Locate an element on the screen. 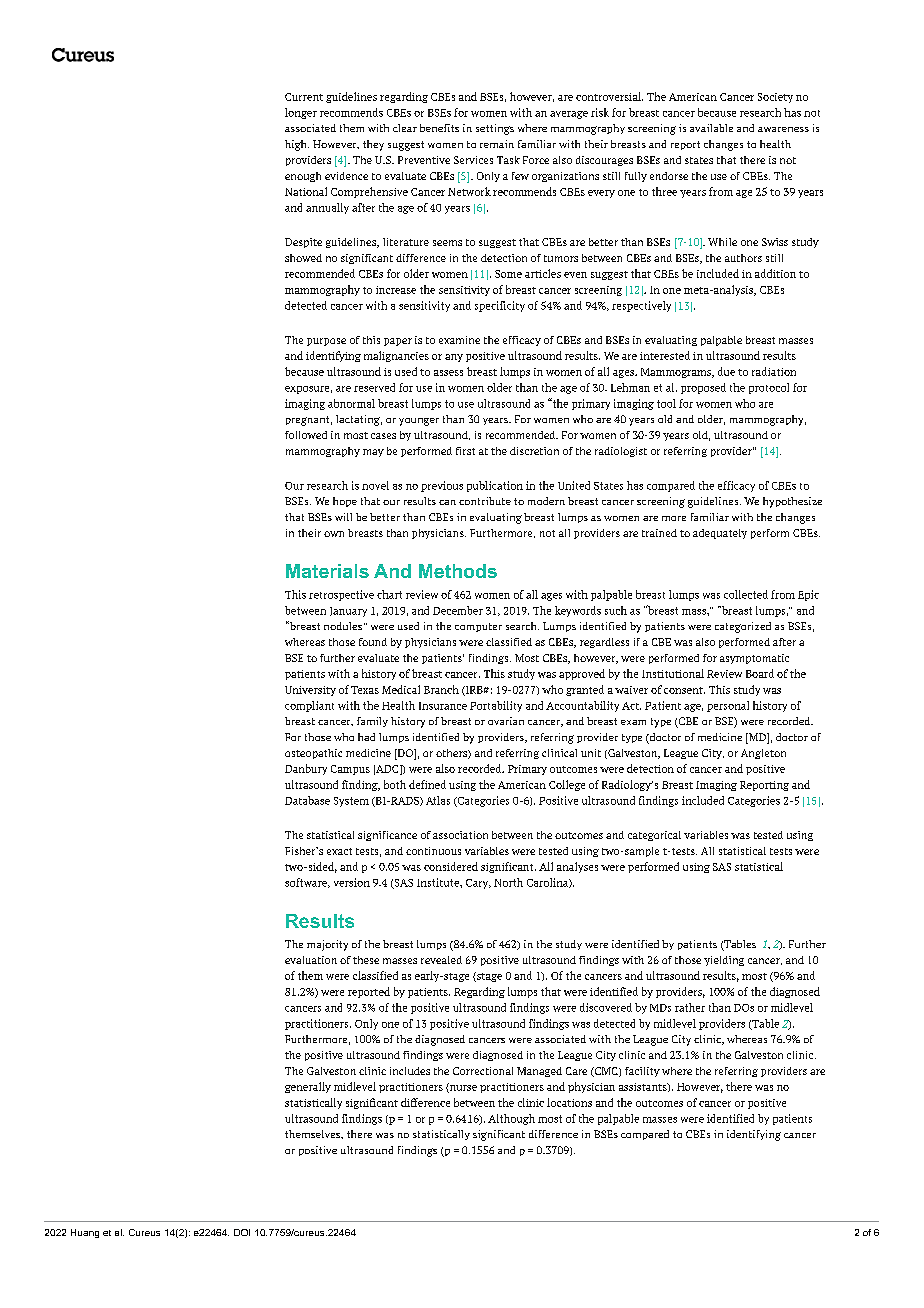 The image size is (924, 1308). high is located at coordinates (297, 145).
